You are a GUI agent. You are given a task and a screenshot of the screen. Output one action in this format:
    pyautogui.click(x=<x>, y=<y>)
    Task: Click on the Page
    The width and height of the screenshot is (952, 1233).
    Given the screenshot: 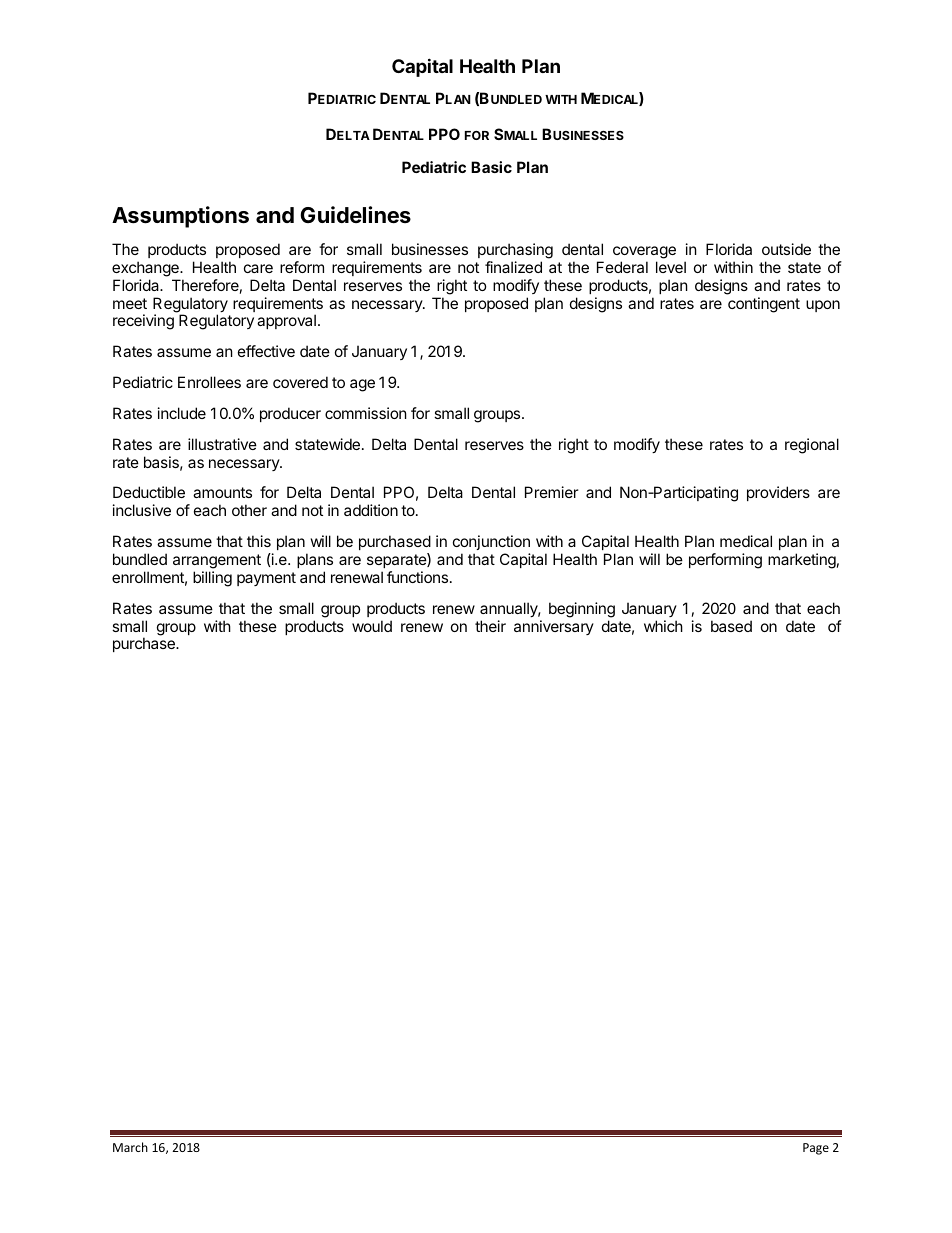 What is the action you would take?
    pyautogui.click(x=816, y=1149)
